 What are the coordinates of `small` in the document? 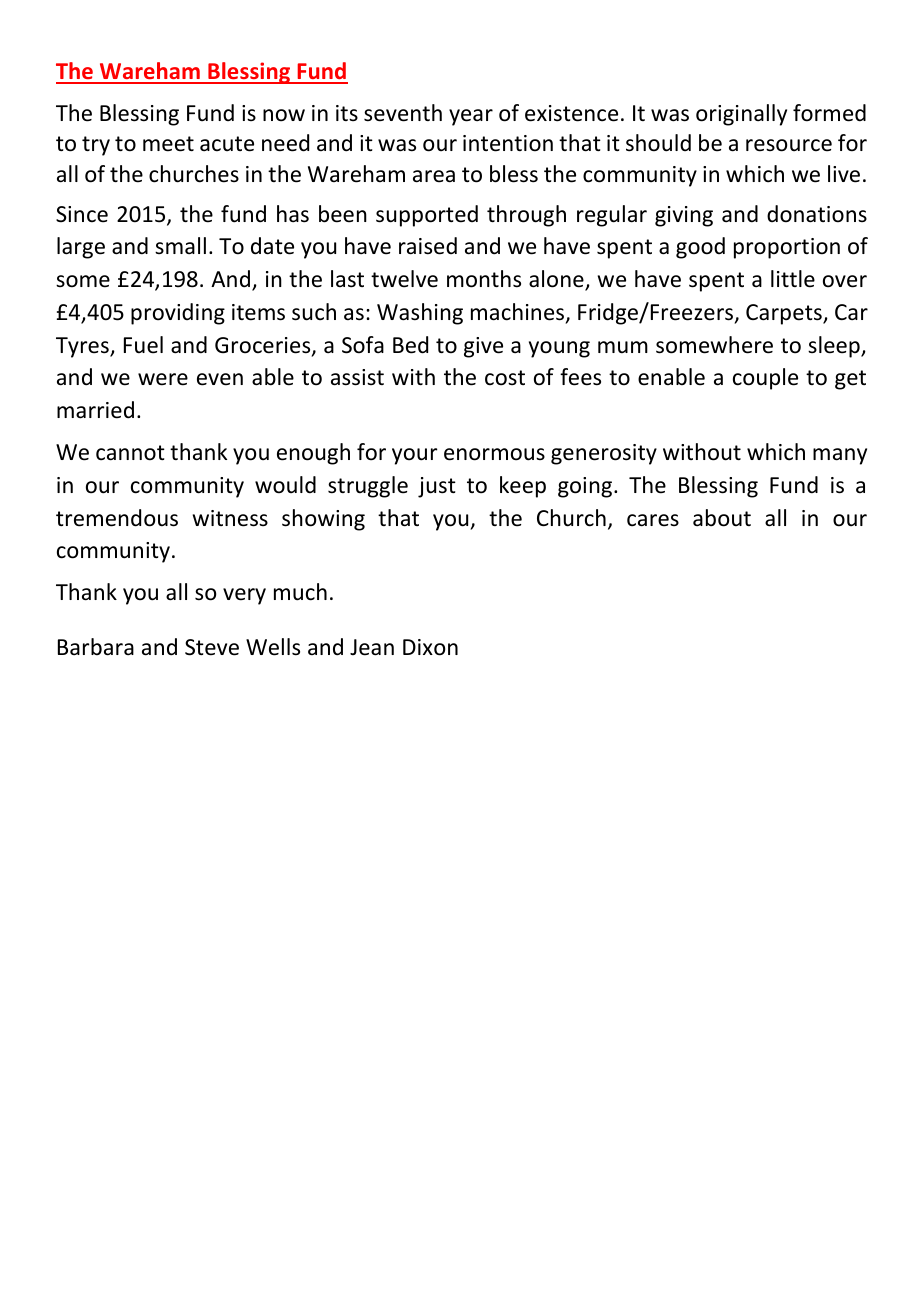 It's located at (180, 246).
